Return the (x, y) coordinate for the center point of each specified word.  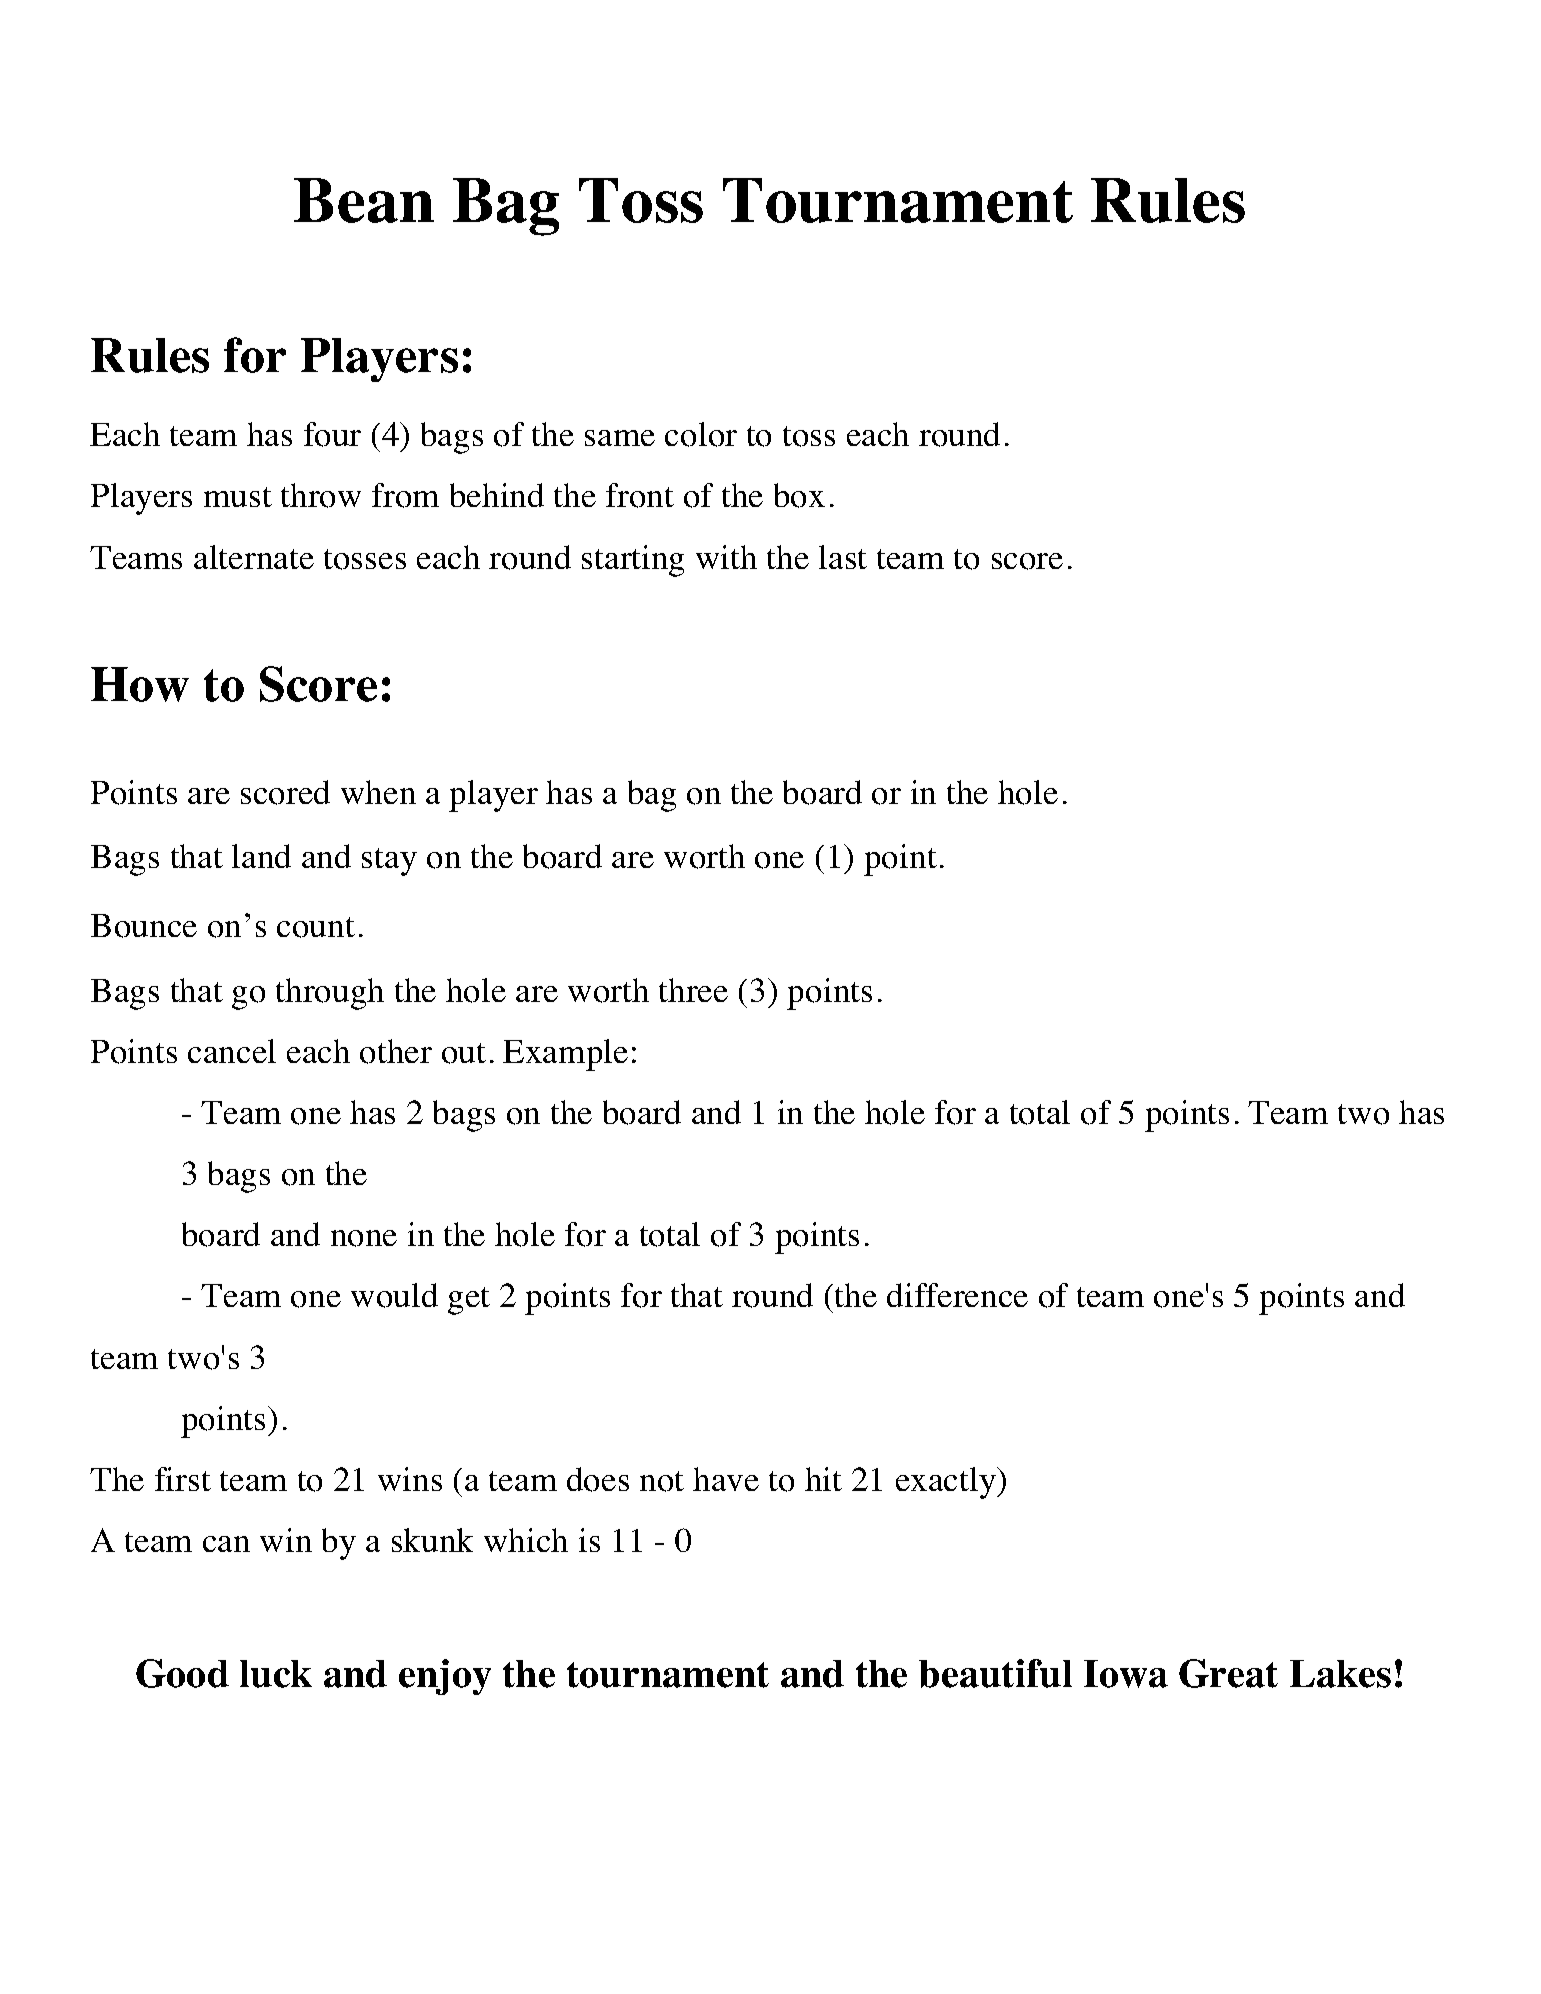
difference (957, 1295)
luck (276, 1674)
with (726, 557)
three (693, 990)
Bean (364, 200)
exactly (947, 1483)
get (469, 1301)
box (799, 495)
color (701, 434)
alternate (254, 557)
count (316, 927)
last (843, 557)
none (364, 1238)
